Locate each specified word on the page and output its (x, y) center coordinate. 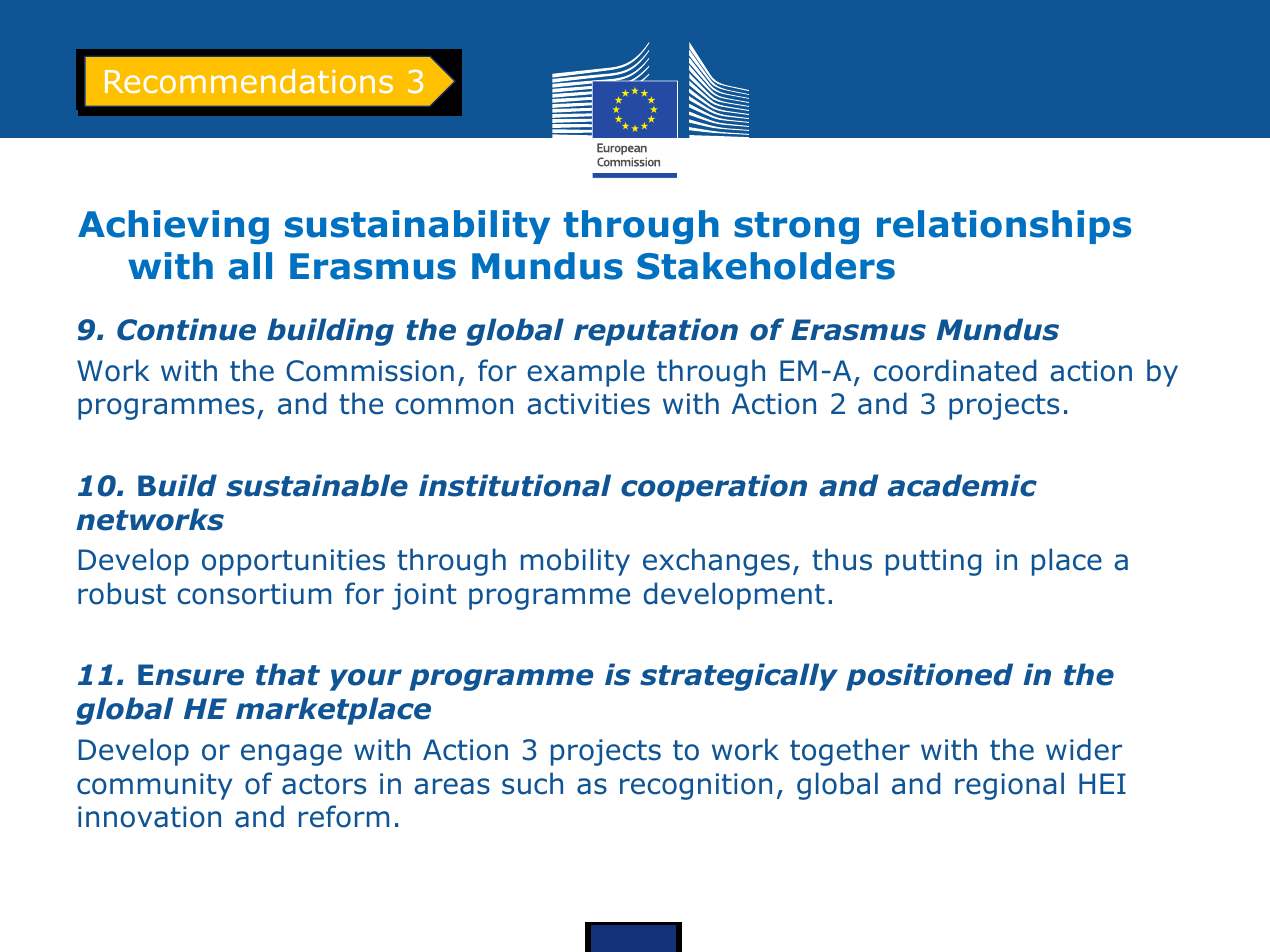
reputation (656, 332)
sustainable (317, 485)
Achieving (173, 227)
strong (796, 228)
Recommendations (249, 81)
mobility (575, 562)
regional (1009, 786)
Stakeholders (766, 266)
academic (962, 485)
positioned (929, 677)
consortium (254, 594)
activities (588, 404)
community (154, 786)
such (532, 783)
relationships (1004, 227)
